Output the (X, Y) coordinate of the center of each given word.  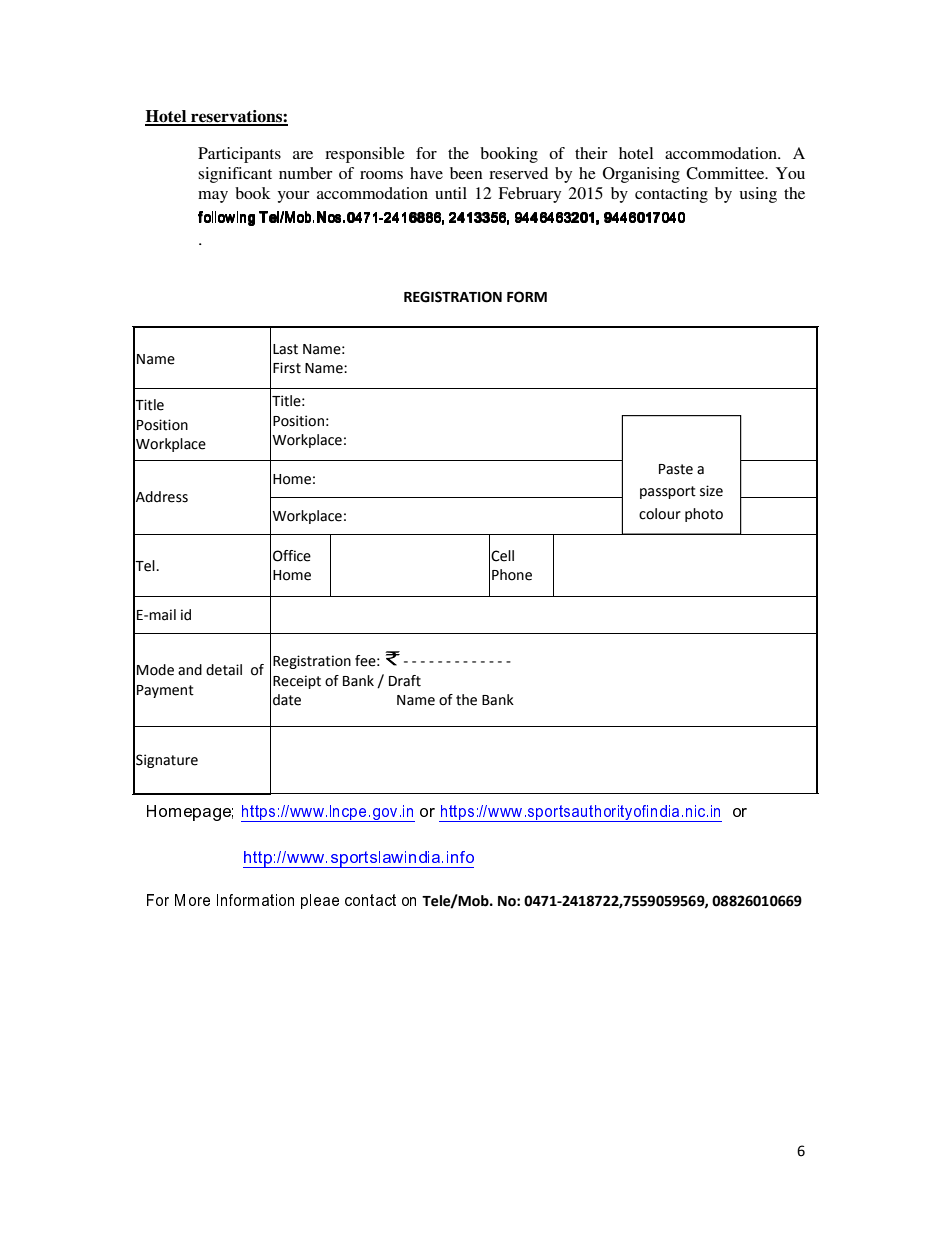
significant (235, 175)
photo (704, 515)
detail (224, 670)
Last (285, 349)
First (287, 368)
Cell (502, 556)
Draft (405, 681)
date (287, 700)
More (192, 900)
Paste (676, 469)
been (466, 173)
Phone (512, 575)
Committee (726, 173)
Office (292, 556)
